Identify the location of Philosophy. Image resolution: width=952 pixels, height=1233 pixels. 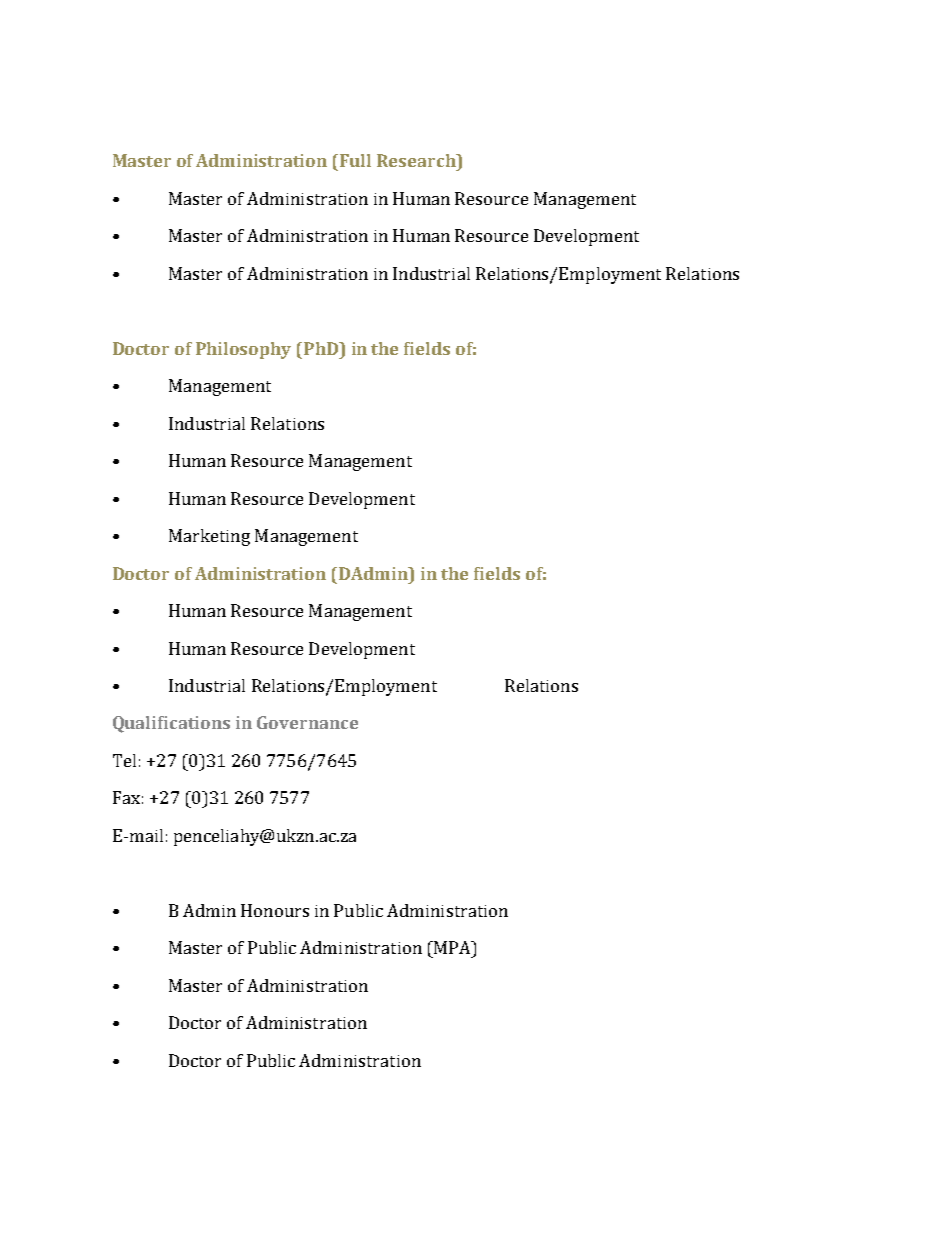
(243, 350).
